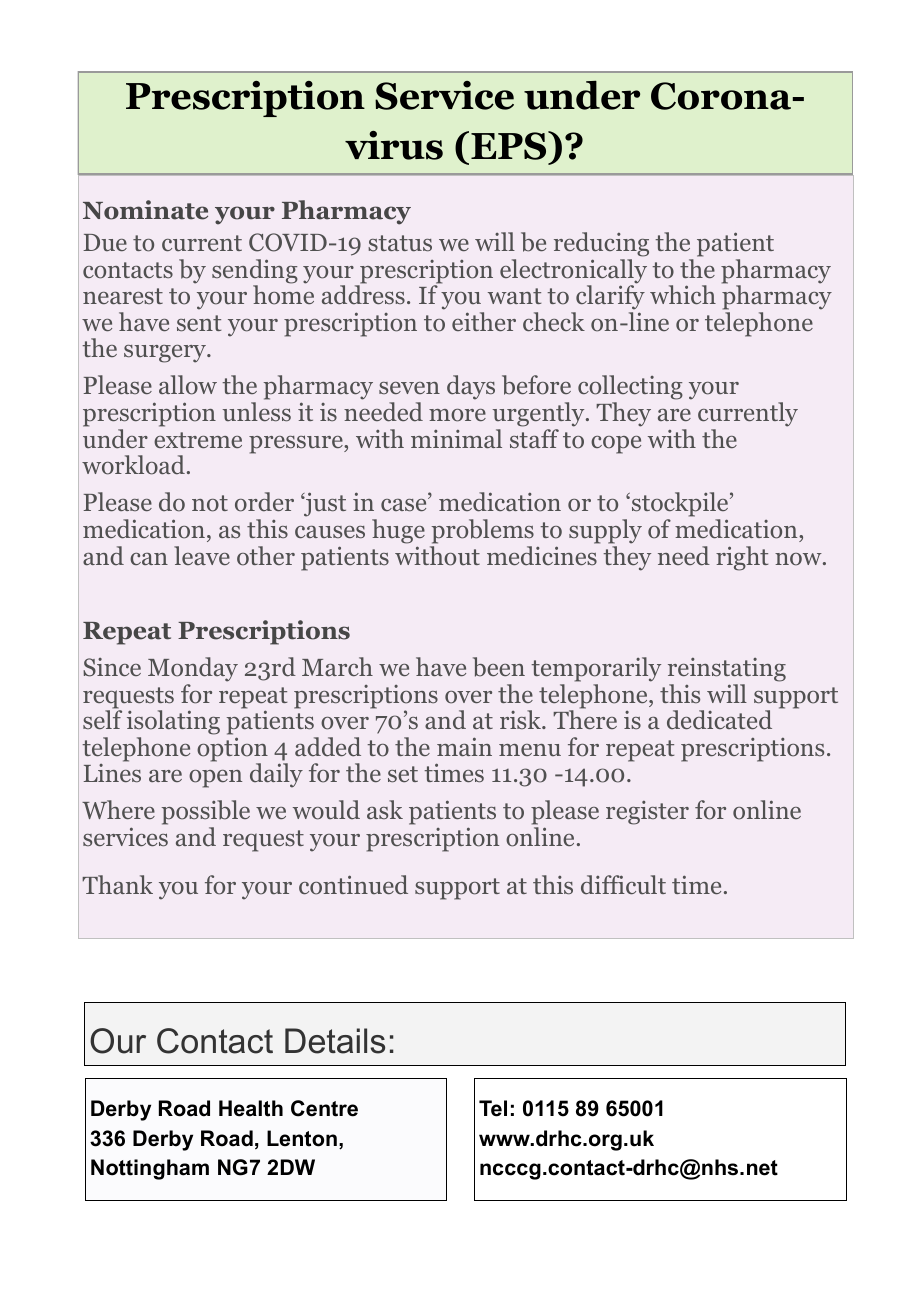 The width and height of the screenshot is (924, 1308). Describe the element at coordinates (727, 670) in the screenshot. I see `reinstating` at that location.
